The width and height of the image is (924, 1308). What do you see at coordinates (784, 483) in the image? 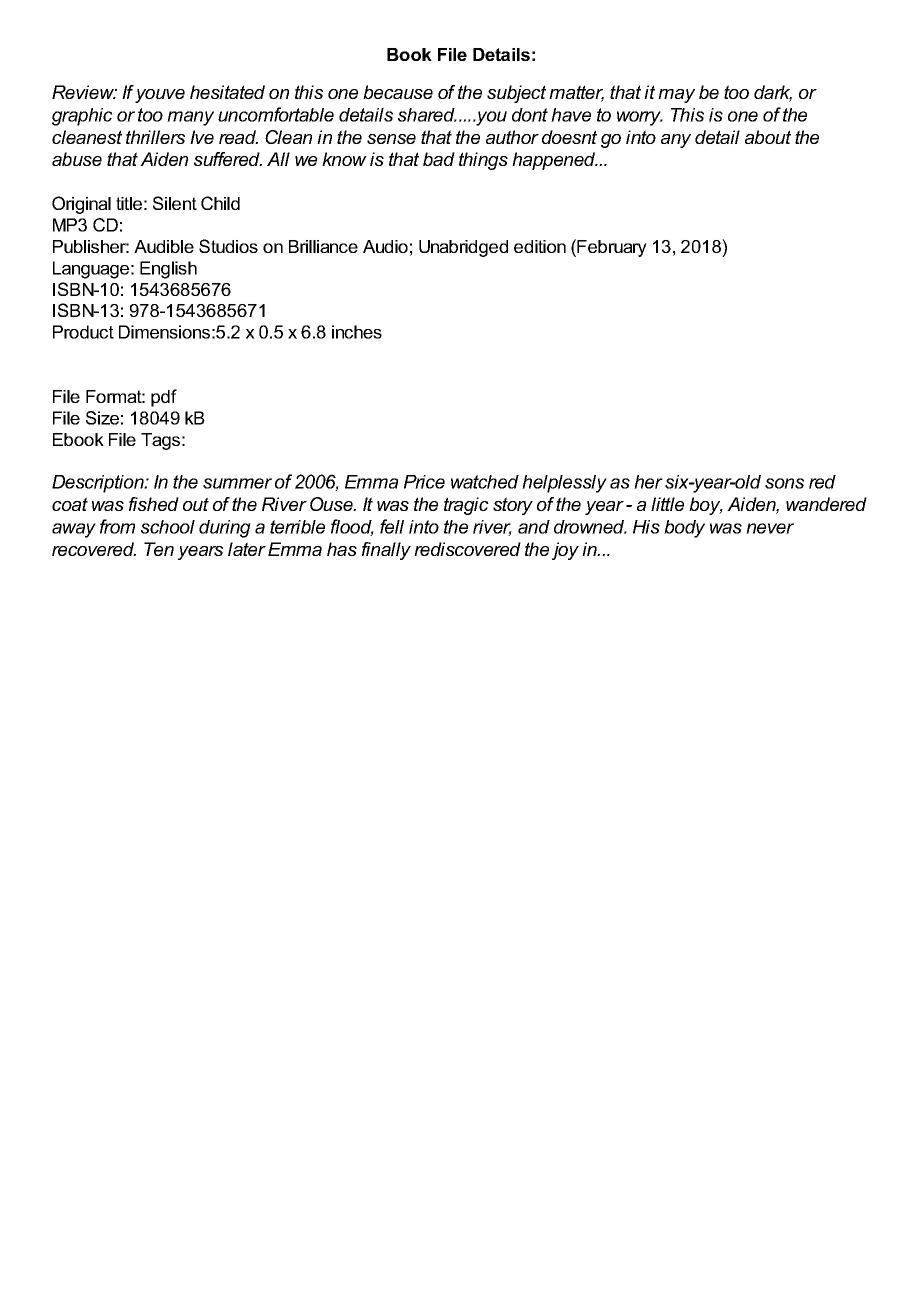
I see `sons` at bounding box center [784, 483].
